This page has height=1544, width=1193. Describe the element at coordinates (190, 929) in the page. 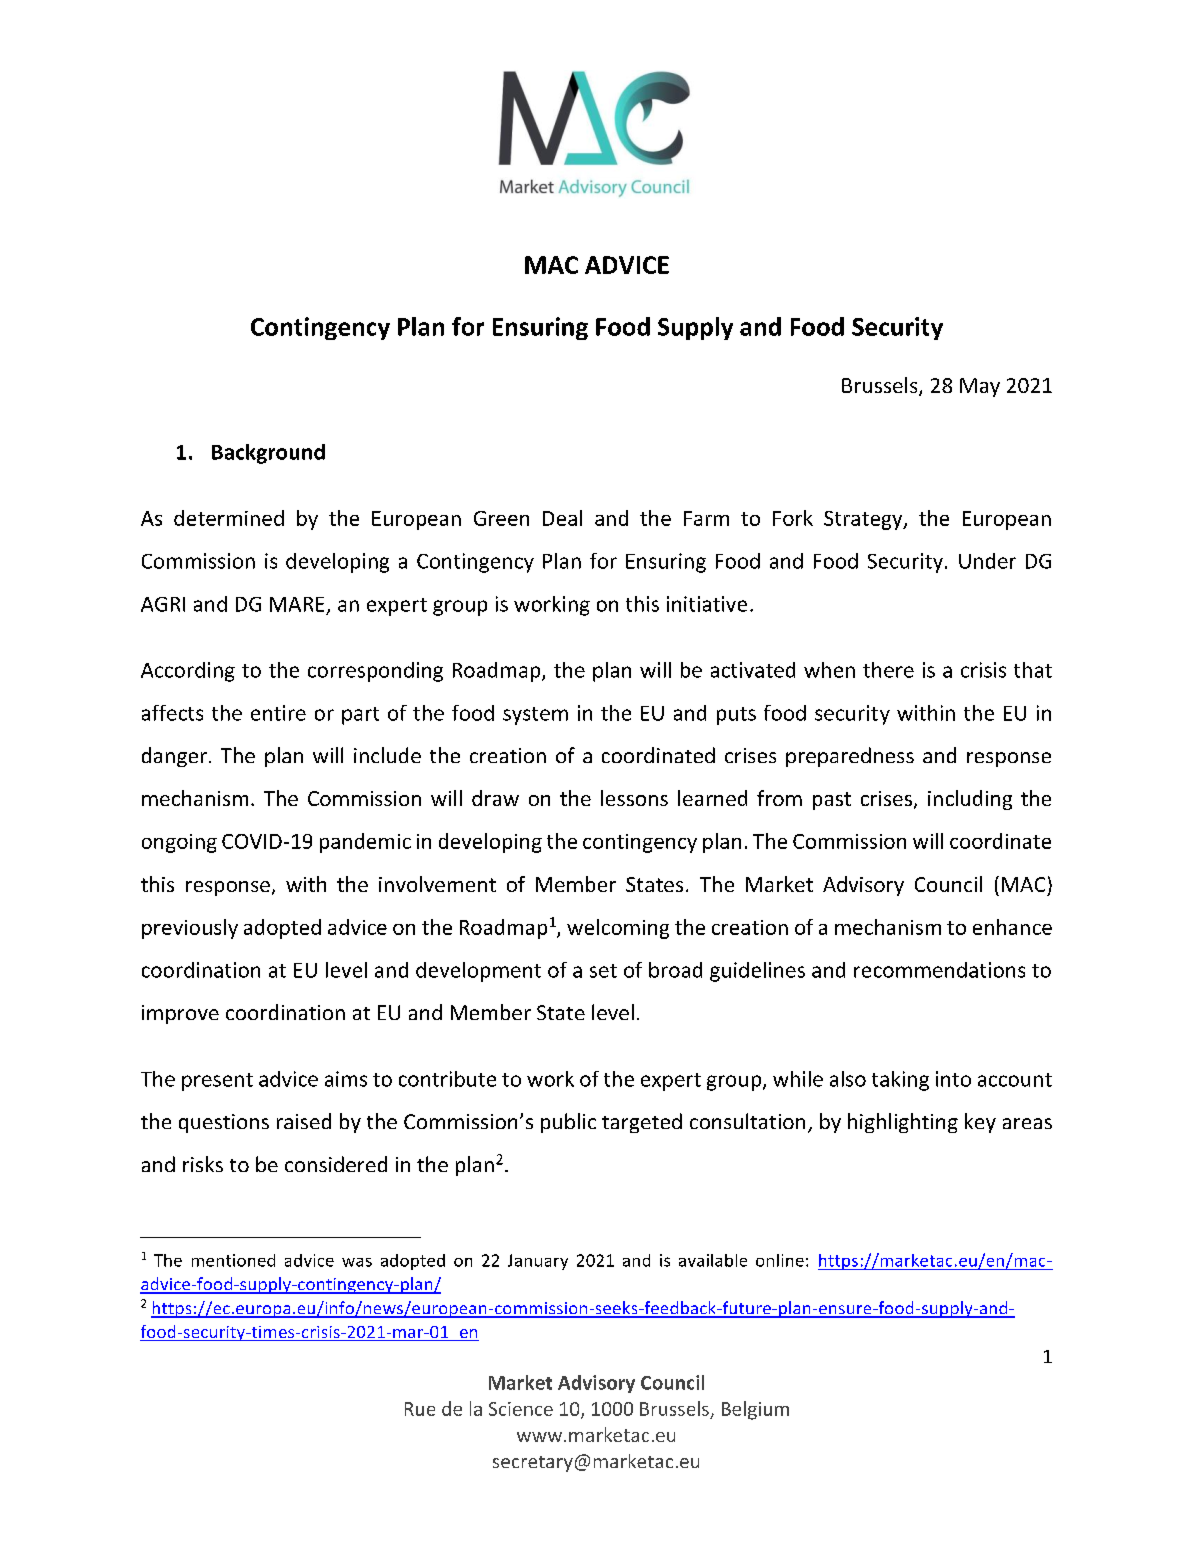

I see `previously` at that location.
